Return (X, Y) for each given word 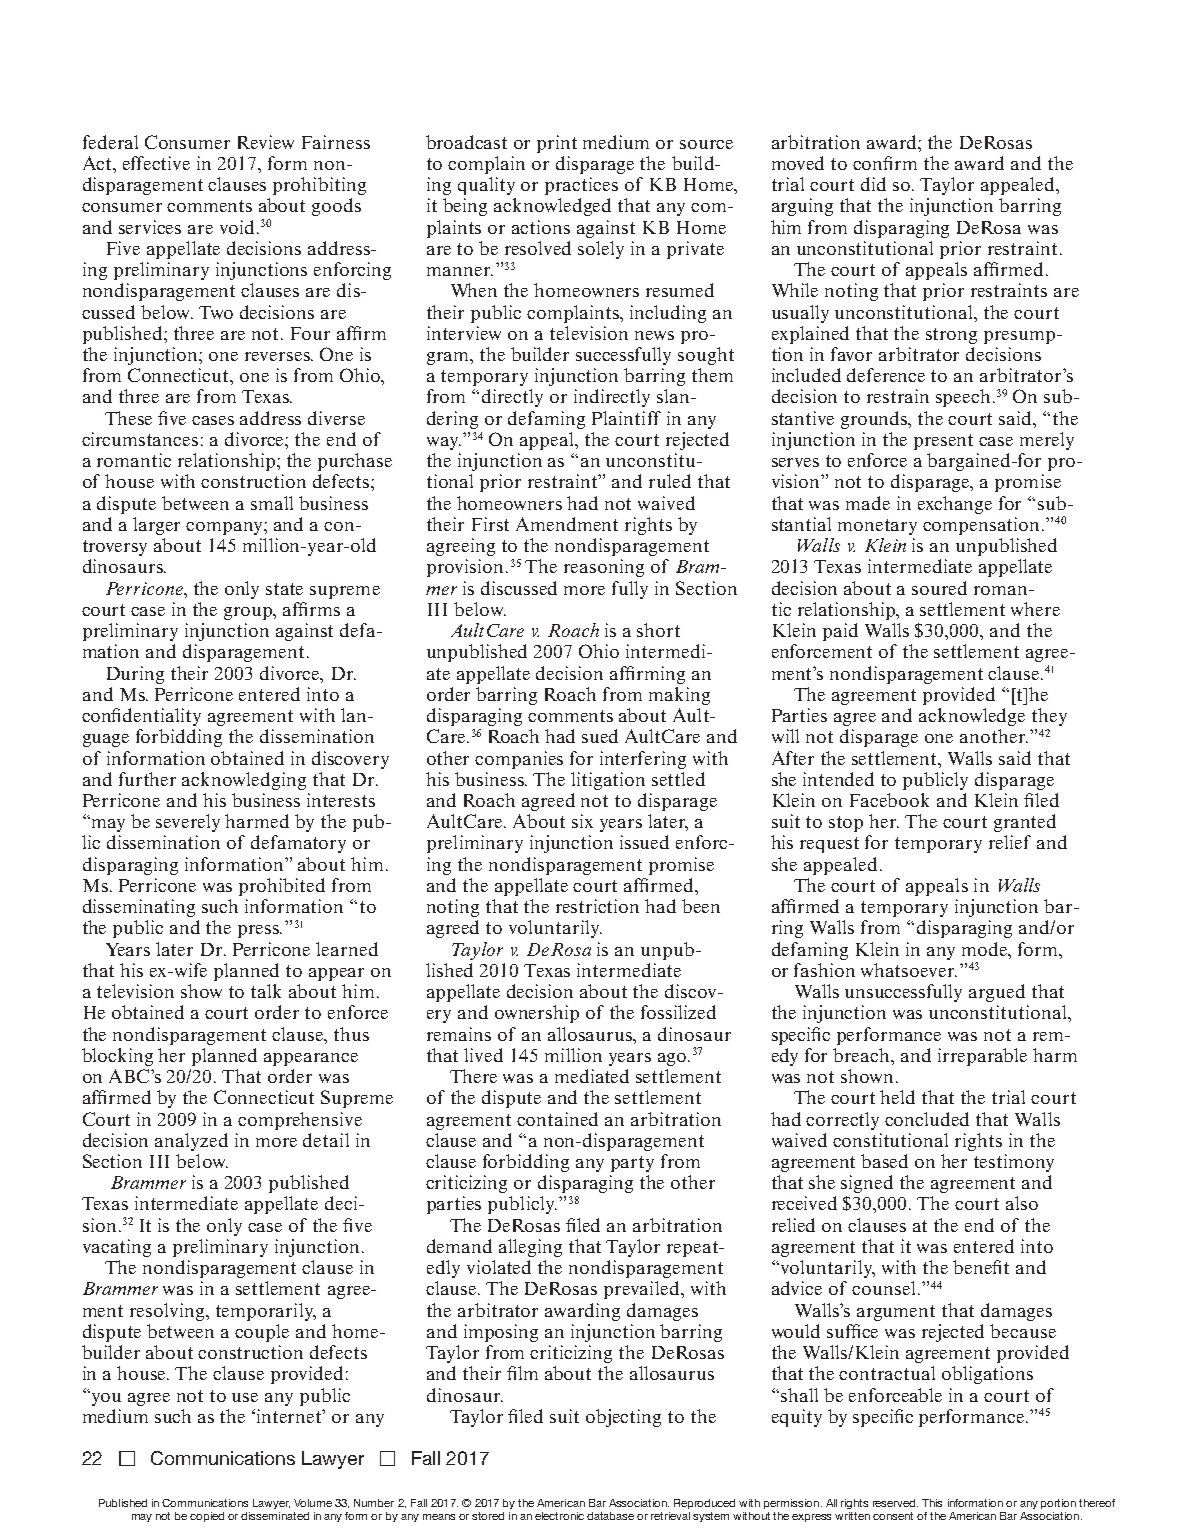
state (284, 589)
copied (207, 1517)
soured (939, 588)
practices (581, 186)
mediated (592, 1076)
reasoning (604, 568)
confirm (885, 163)
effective (156, 163)
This (932, 1503)
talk (266, 991)
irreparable (982, 1057)
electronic (559, 1516)
